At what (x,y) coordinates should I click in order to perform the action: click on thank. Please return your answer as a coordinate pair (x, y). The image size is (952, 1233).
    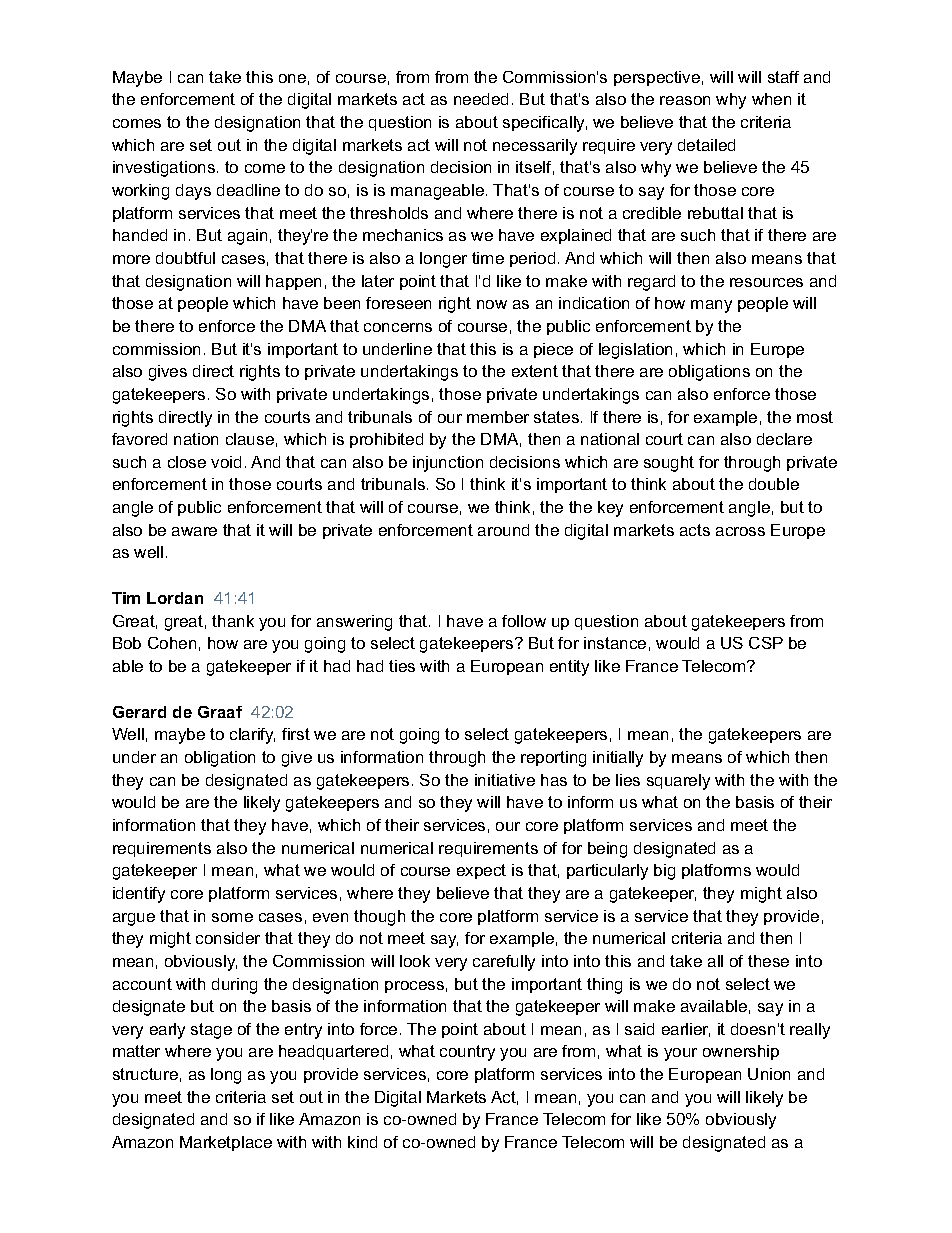
    Looking at the image, I should click on (233, 621).
